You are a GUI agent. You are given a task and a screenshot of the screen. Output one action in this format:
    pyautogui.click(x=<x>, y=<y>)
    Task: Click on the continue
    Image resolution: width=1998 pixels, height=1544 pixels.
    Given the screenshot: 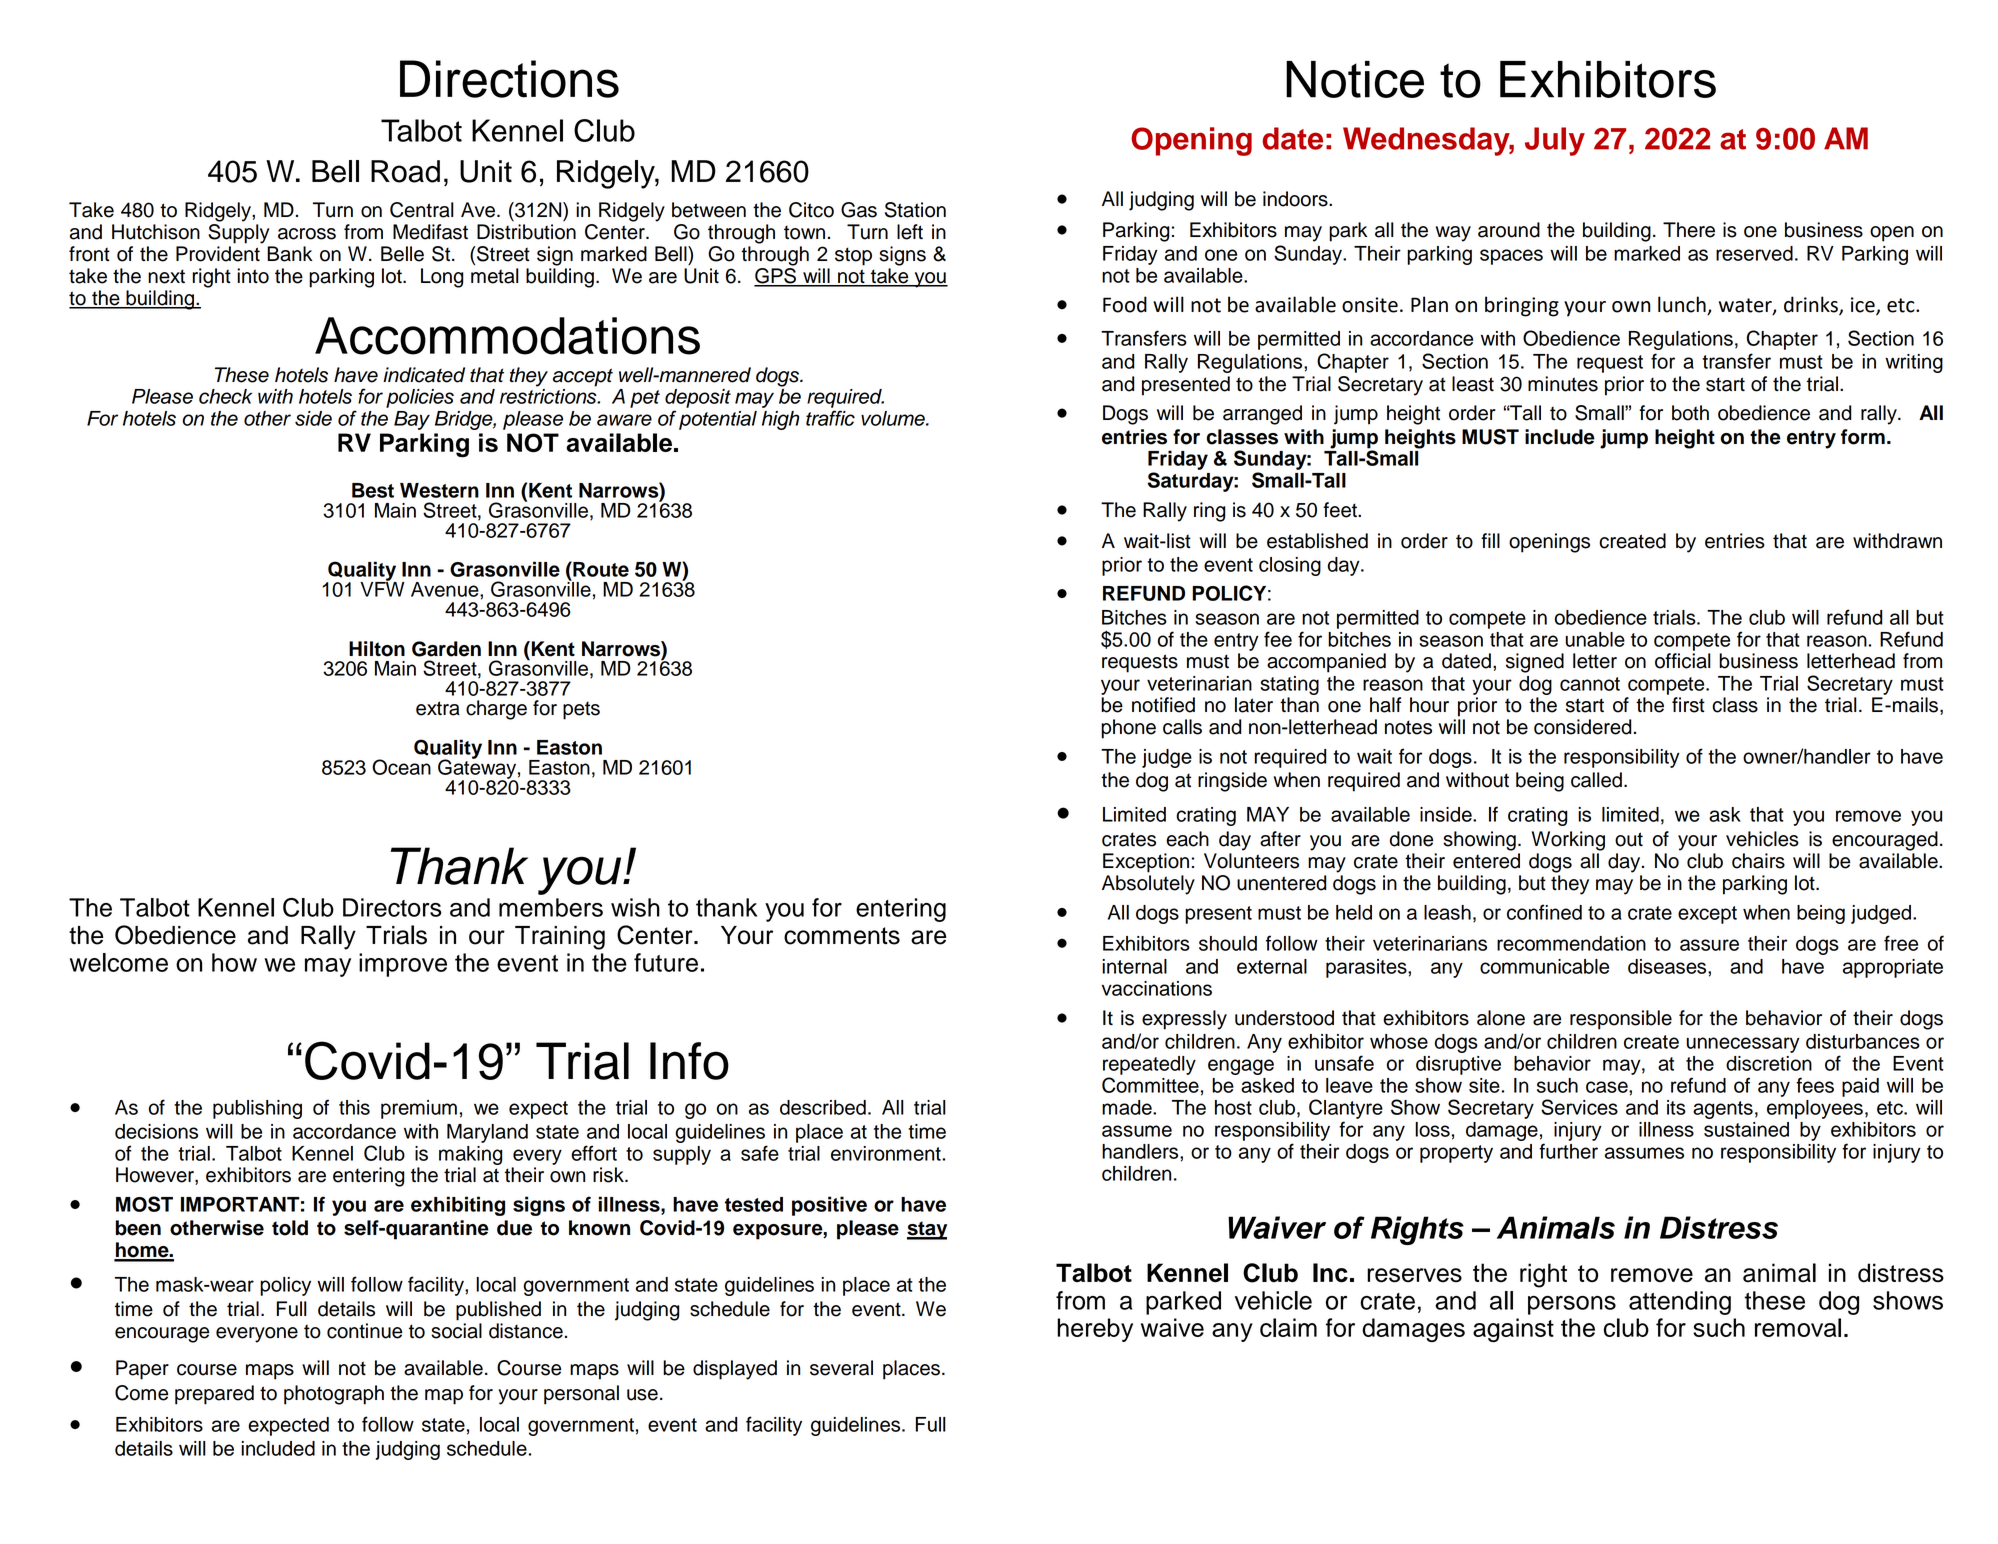 What is the action you would take?
    pyautogui.click(x=364, y=1331)
